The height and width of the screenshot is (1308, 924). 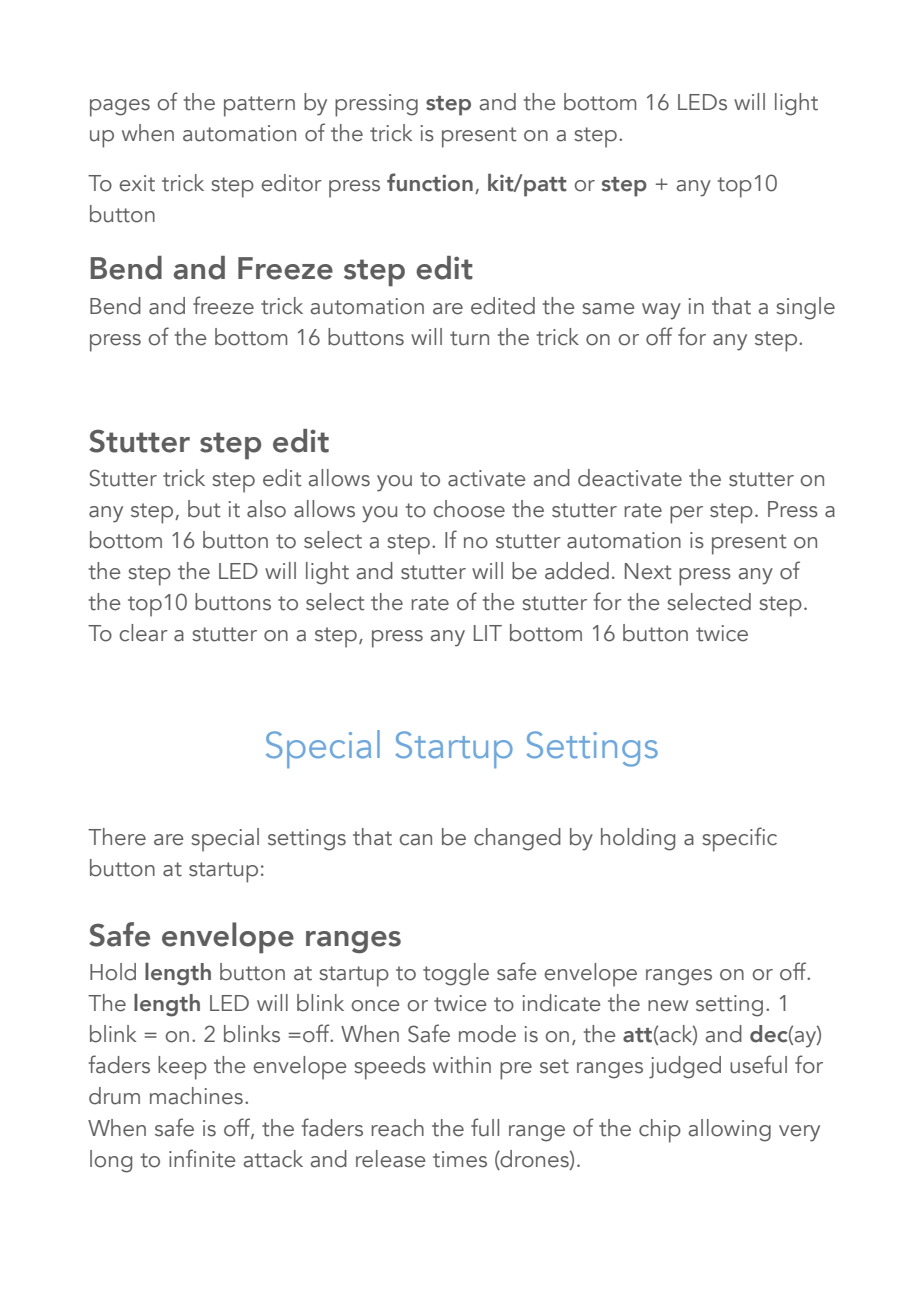 I want to click on turn, so click(x=469, y=338).
